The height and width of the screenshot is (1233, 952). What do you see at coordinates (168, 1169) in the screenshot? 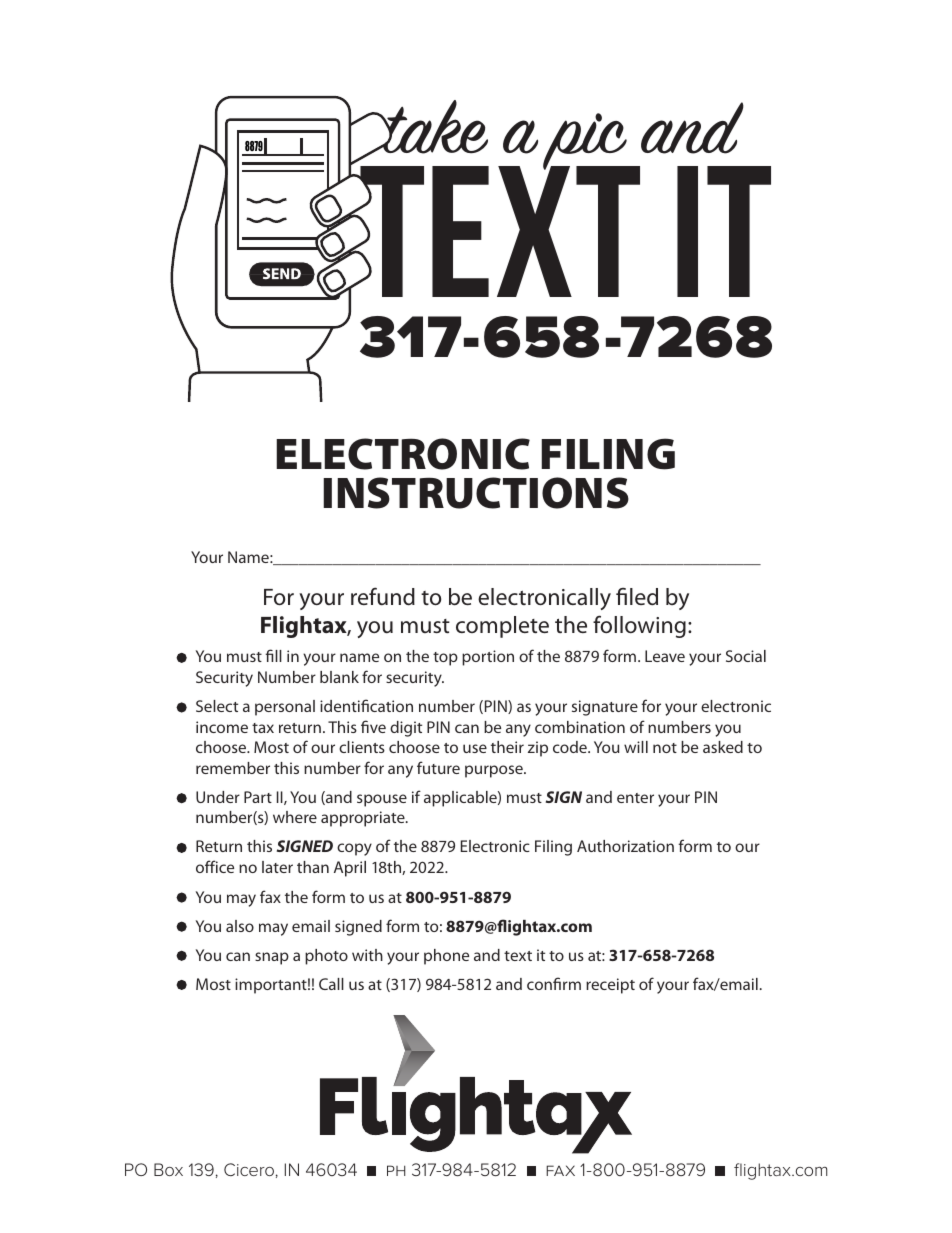
I see `Box` at bounding box center [168, 1169].
